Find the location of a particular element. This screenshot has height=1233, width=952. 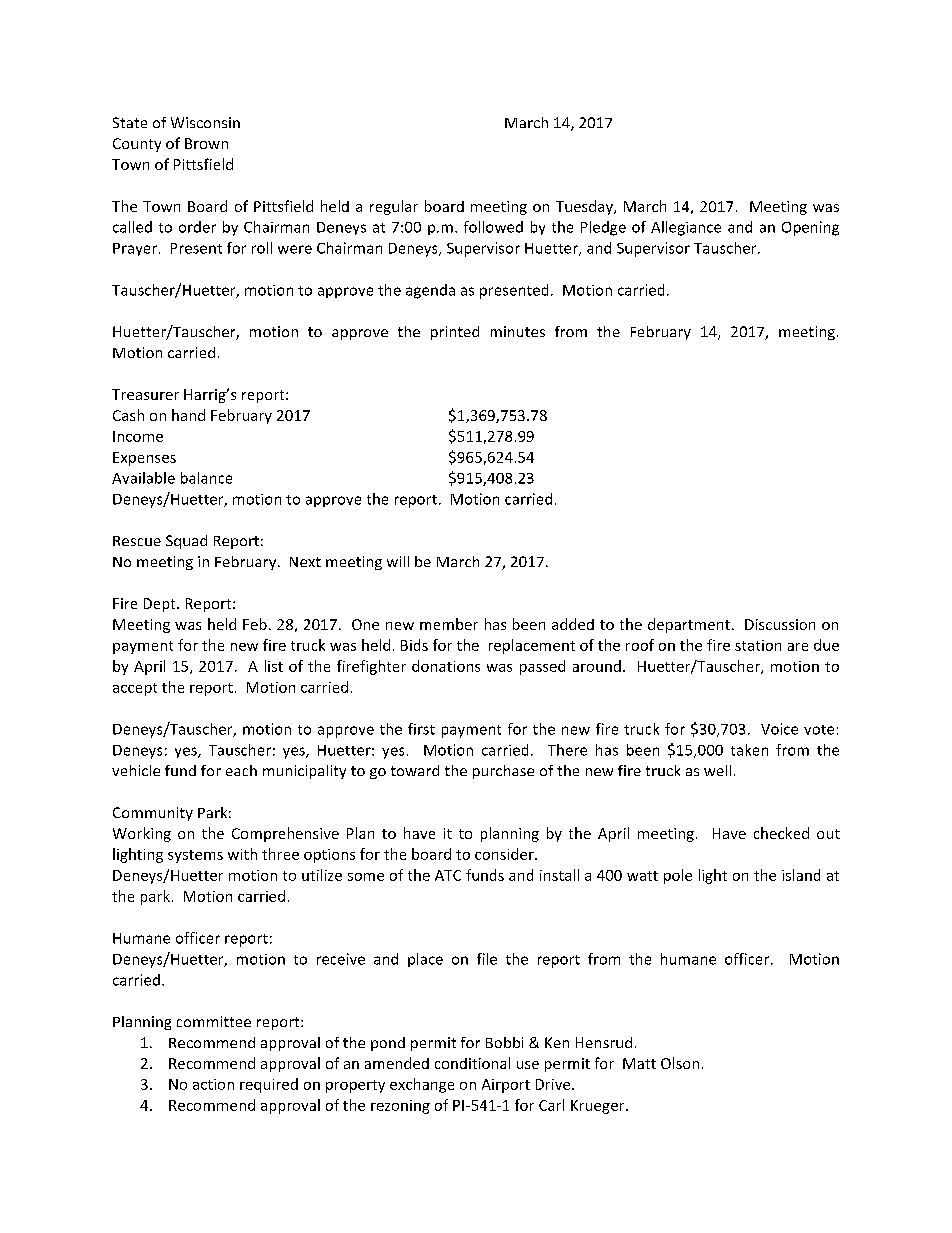

action is located at coordinates (213, 1084).
